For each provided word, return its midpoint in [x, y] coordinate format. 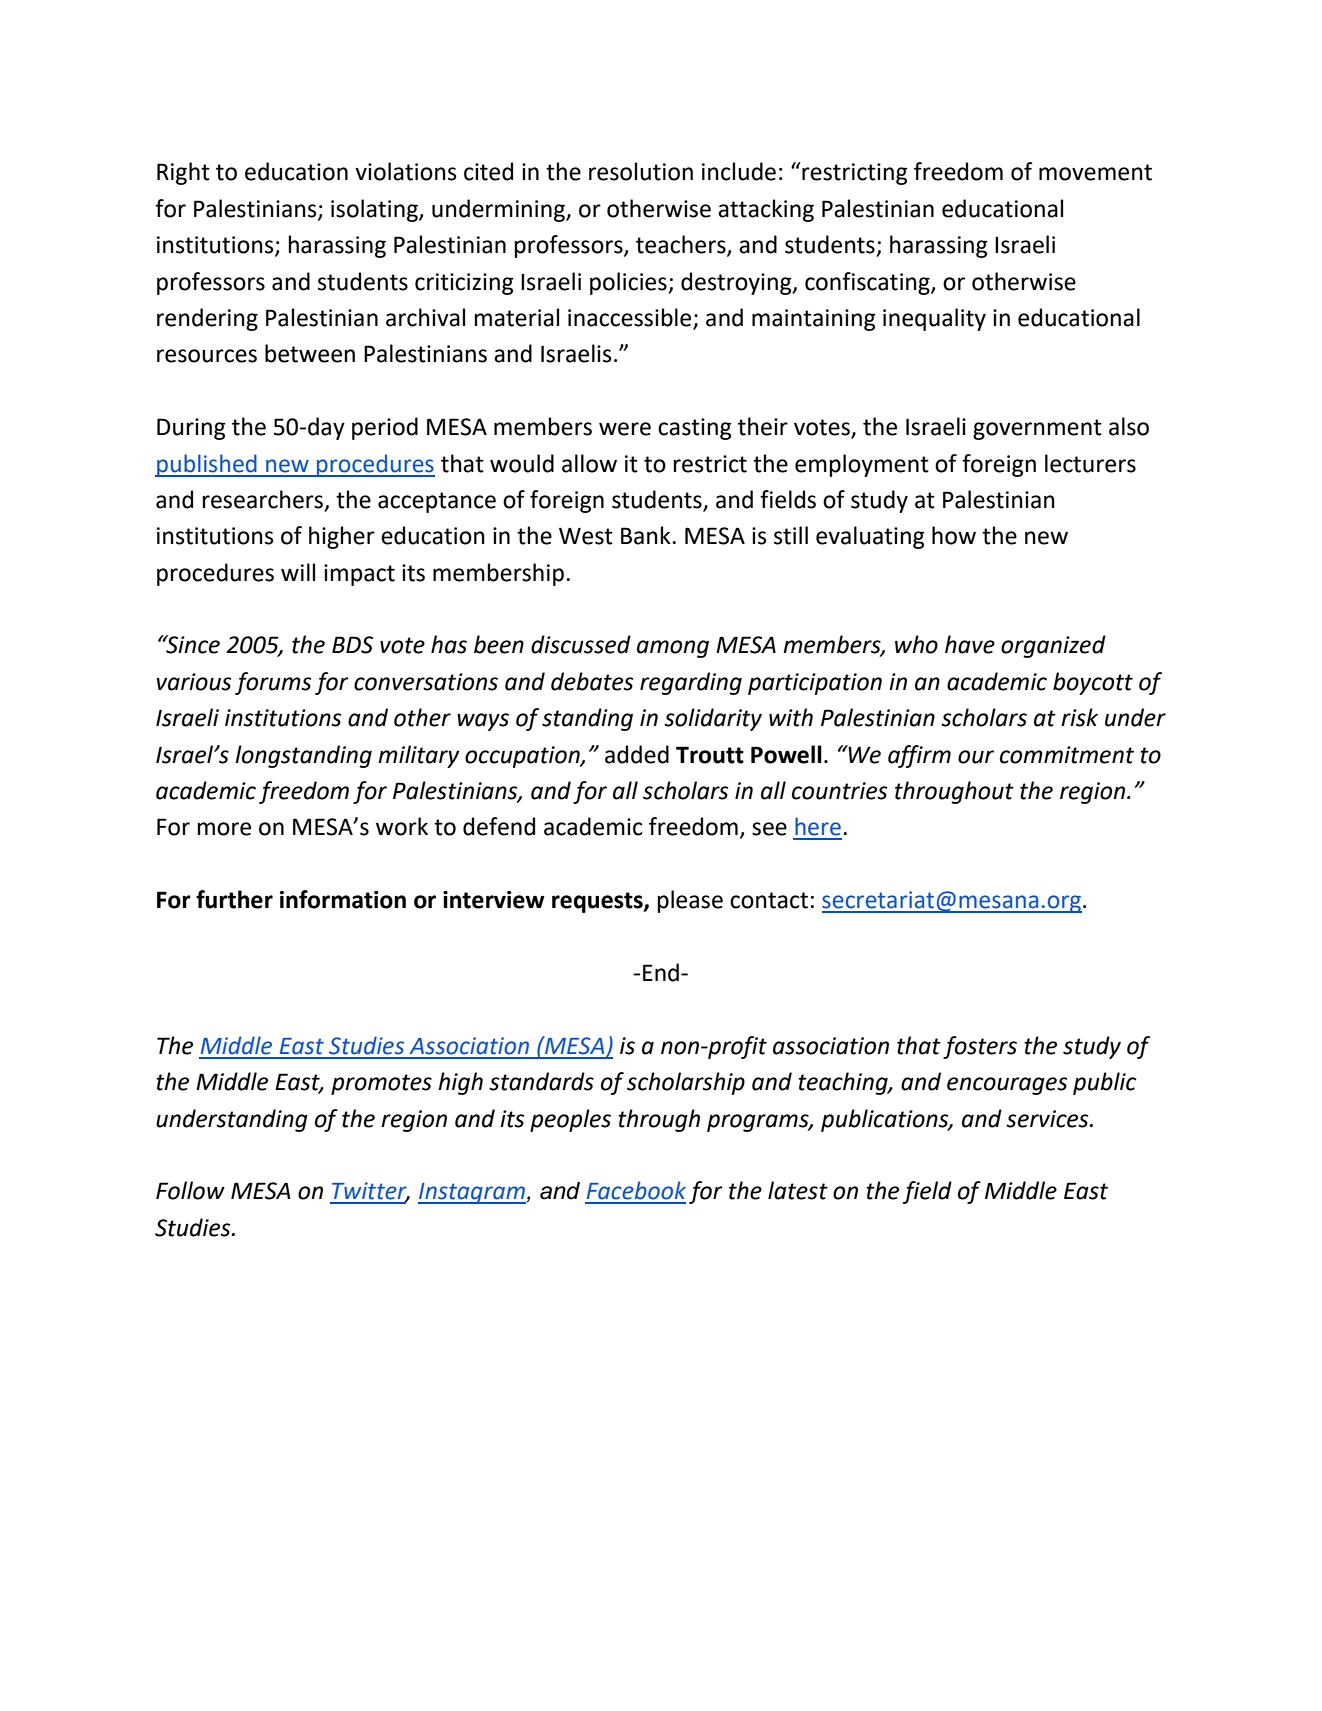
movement [1095, 172]
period [385, 428]
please [690, 901]
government [1037, 429]
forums [273, 683]
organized [1053, 646]
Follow [190, 1190]
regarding [691, 683]
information [343, 899]
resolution [641, 171]
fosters [980, 1047]
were [625, 429]
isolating [375, 210]
